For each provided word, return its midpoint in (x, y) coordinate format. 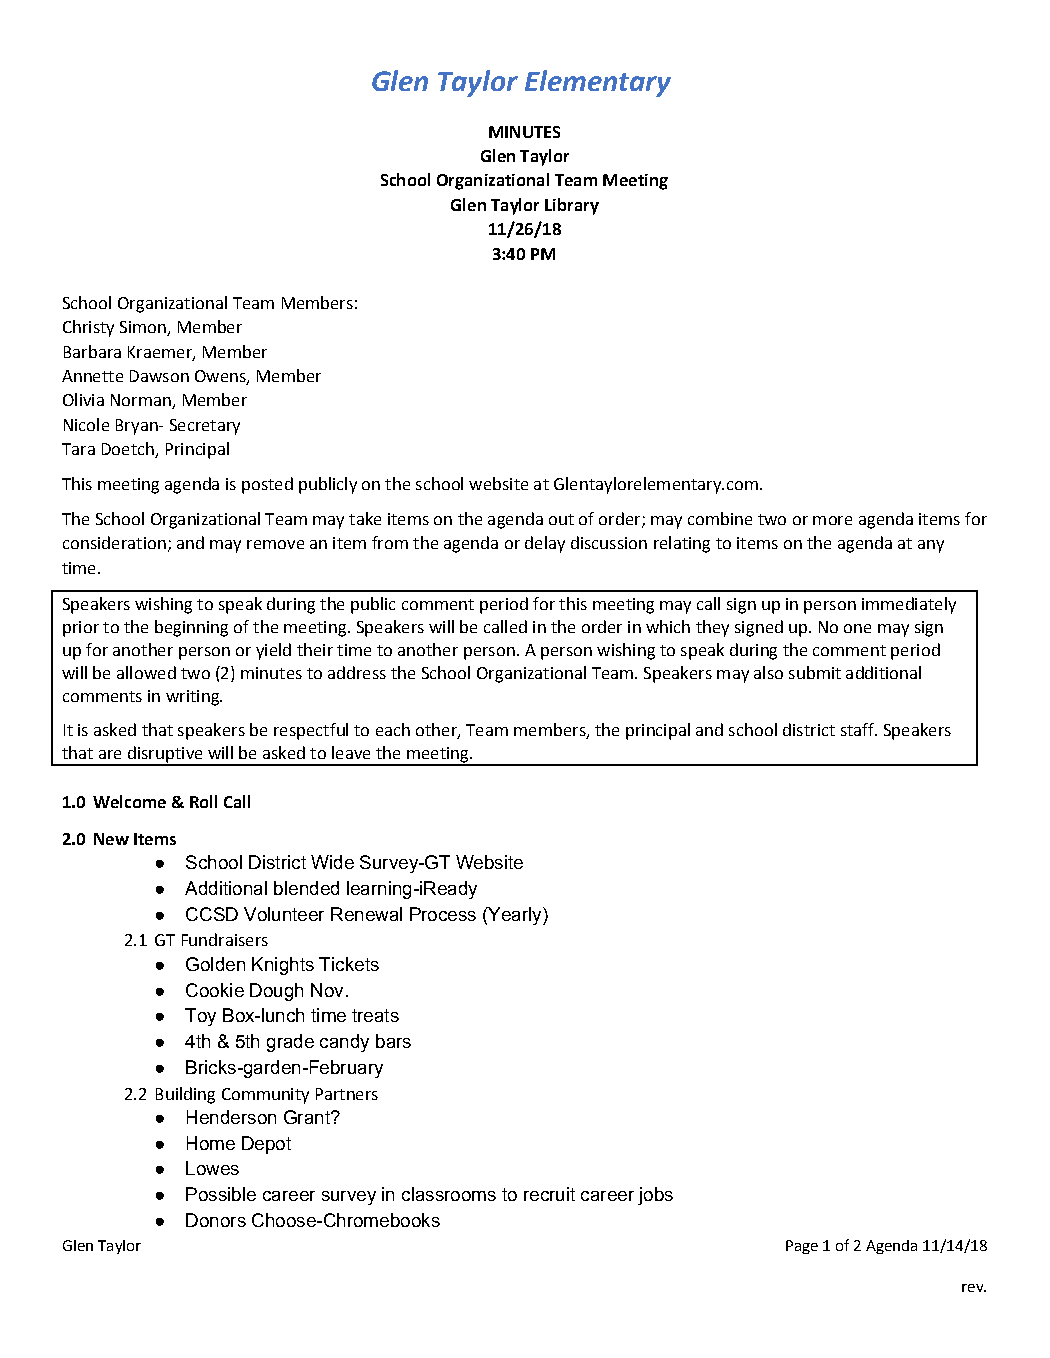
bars (393, 1041)
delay (545, 544)
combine (720, 518)
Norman (142, 401)
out (561, 519)
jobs (655, 1196)
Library (572, 206)
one (857, 628)
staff (858, 729)
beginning (191, 628)
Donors (216, 1220)
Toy (200, 1017)
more (832, 520)
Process (443, 914)
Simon (144, 328)
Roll (203, 801)
